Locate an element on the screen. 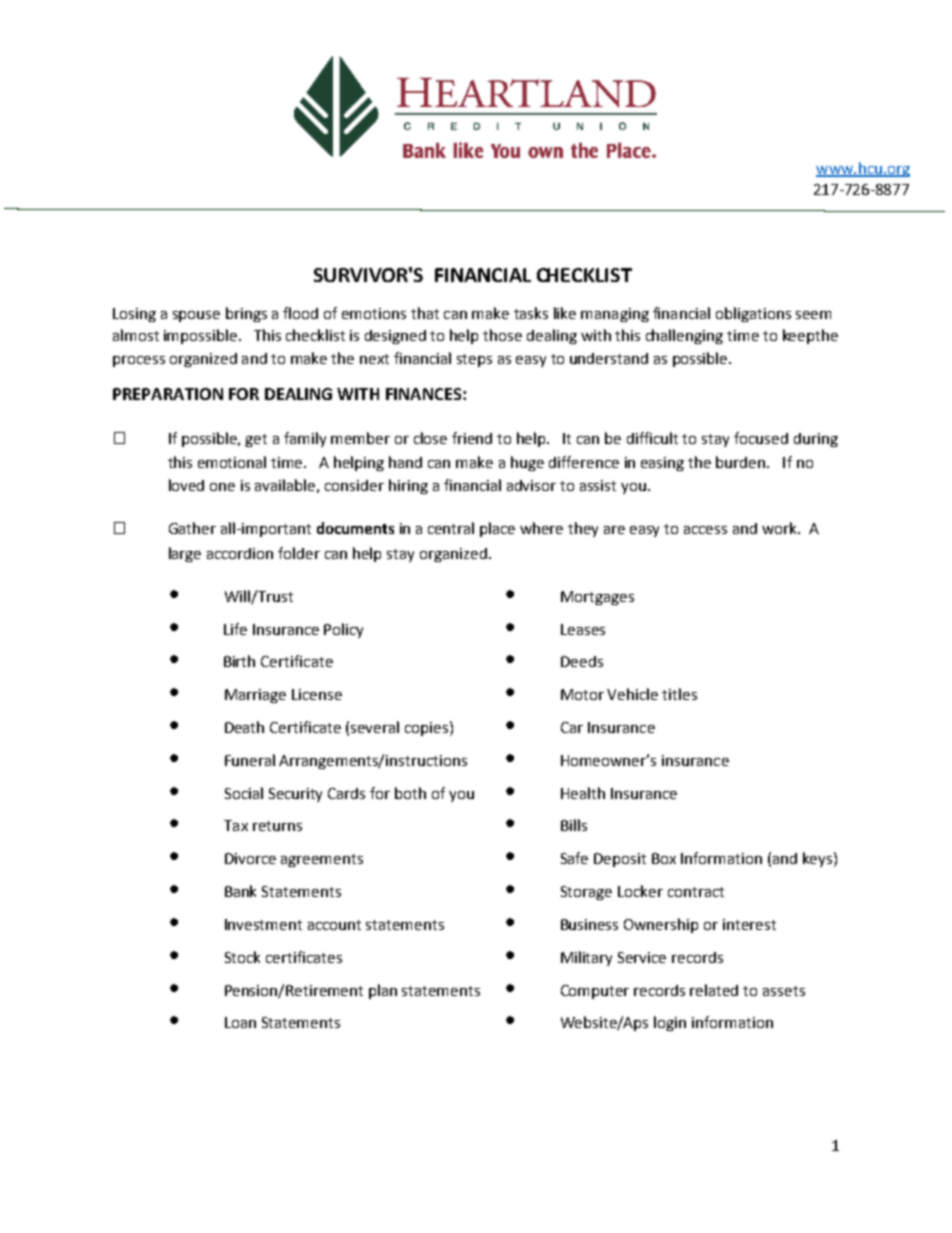 The height and width of the screenshot is (1233, 952). obligations is located at coordinates (753, 314).
